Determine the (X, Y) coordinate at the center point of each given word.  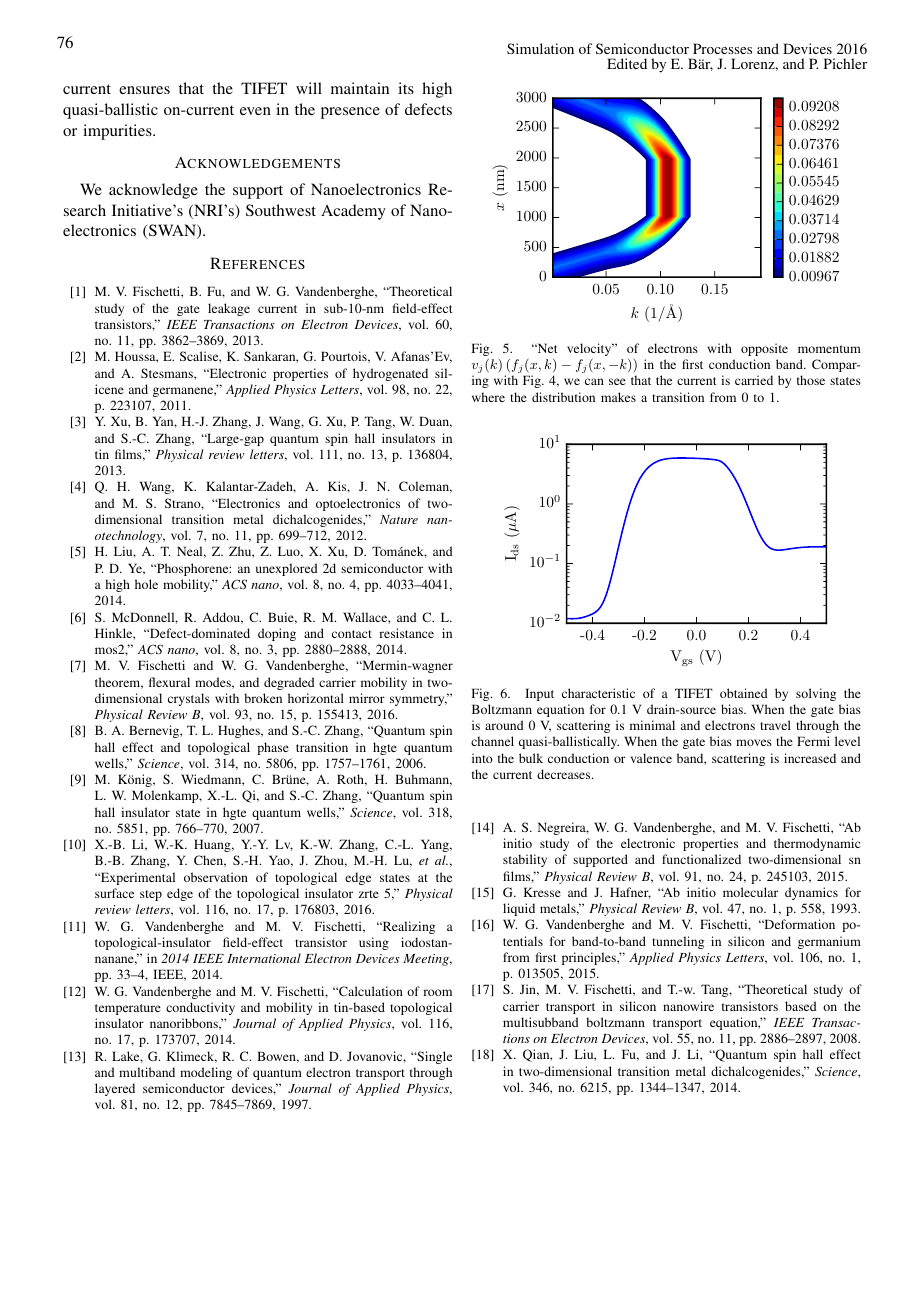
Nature (399, 519)
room (437, 992)
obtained (744, 693)
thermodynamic (817, 844)
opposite (764, 349)
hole (146, 584)
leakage (229, 309)
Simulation (540, 48)
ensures (144, 90)
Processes (722, 48)
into (482, 758)
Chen (210, 861)
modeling (206, 1073)
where (488, 397)
